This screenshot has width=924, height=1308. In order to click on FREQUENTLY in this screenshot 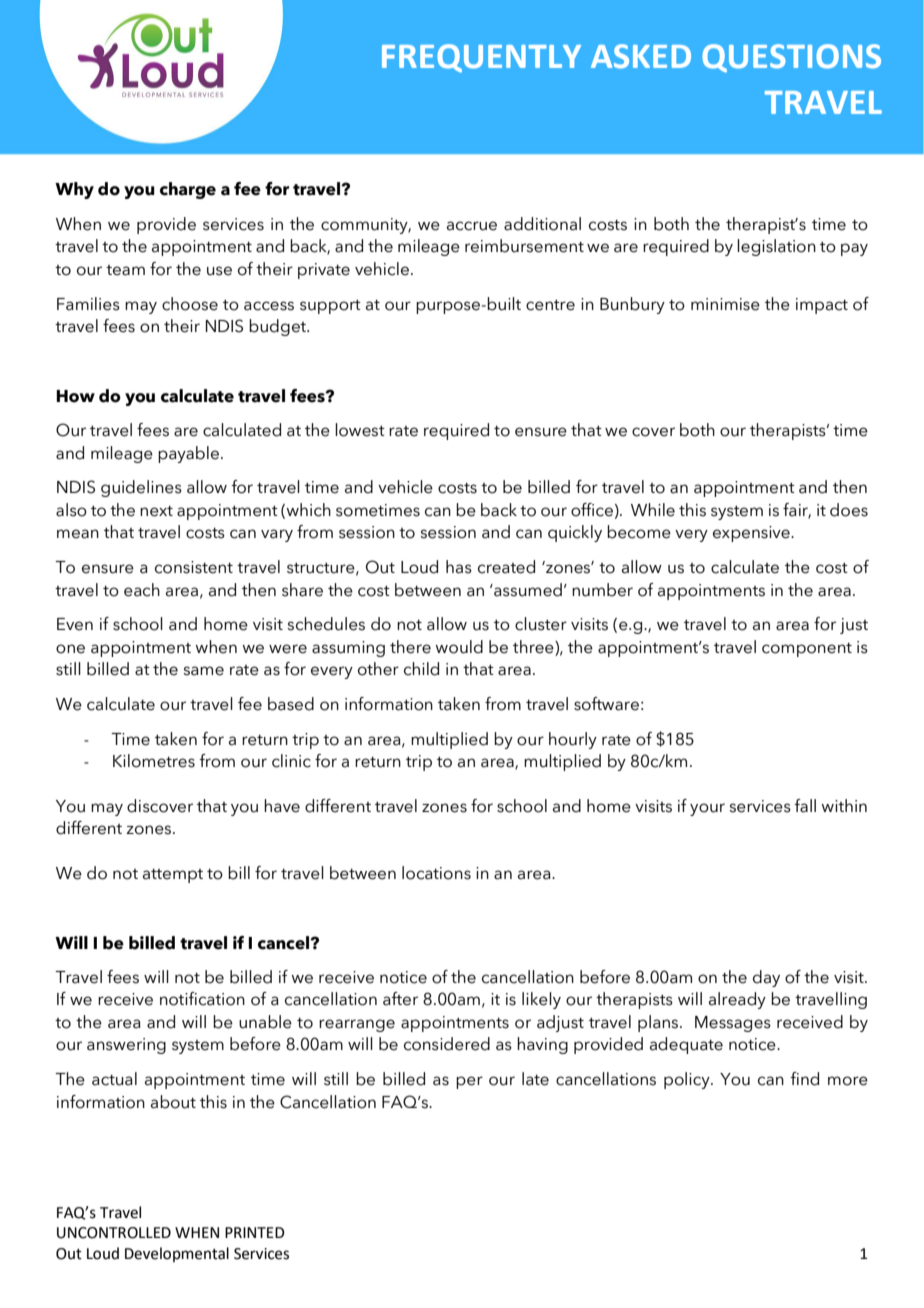, I will do `click(481, 58)`.
